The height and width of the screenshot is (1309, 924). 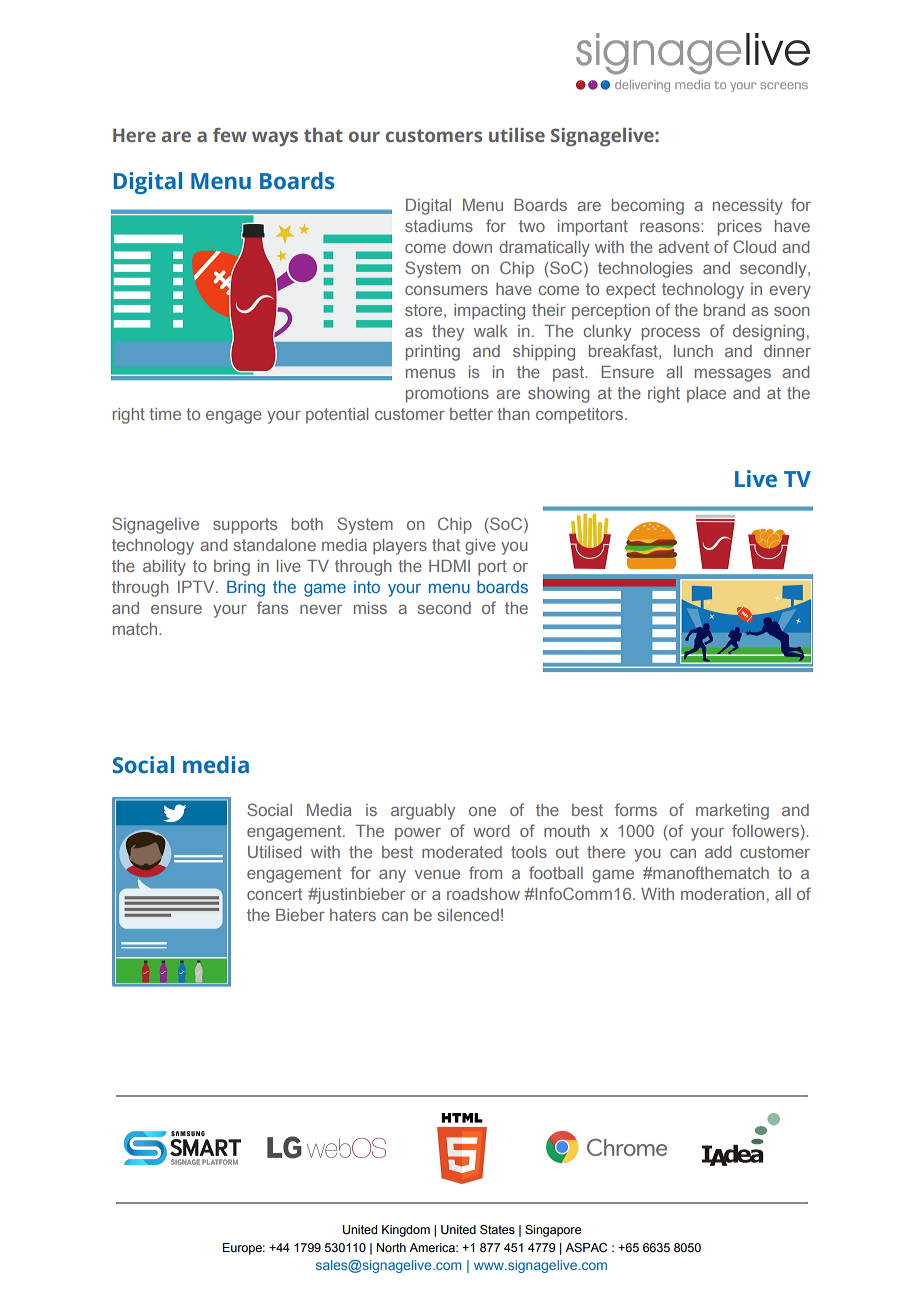 I want to click on two, so click(x=532, y=226).
